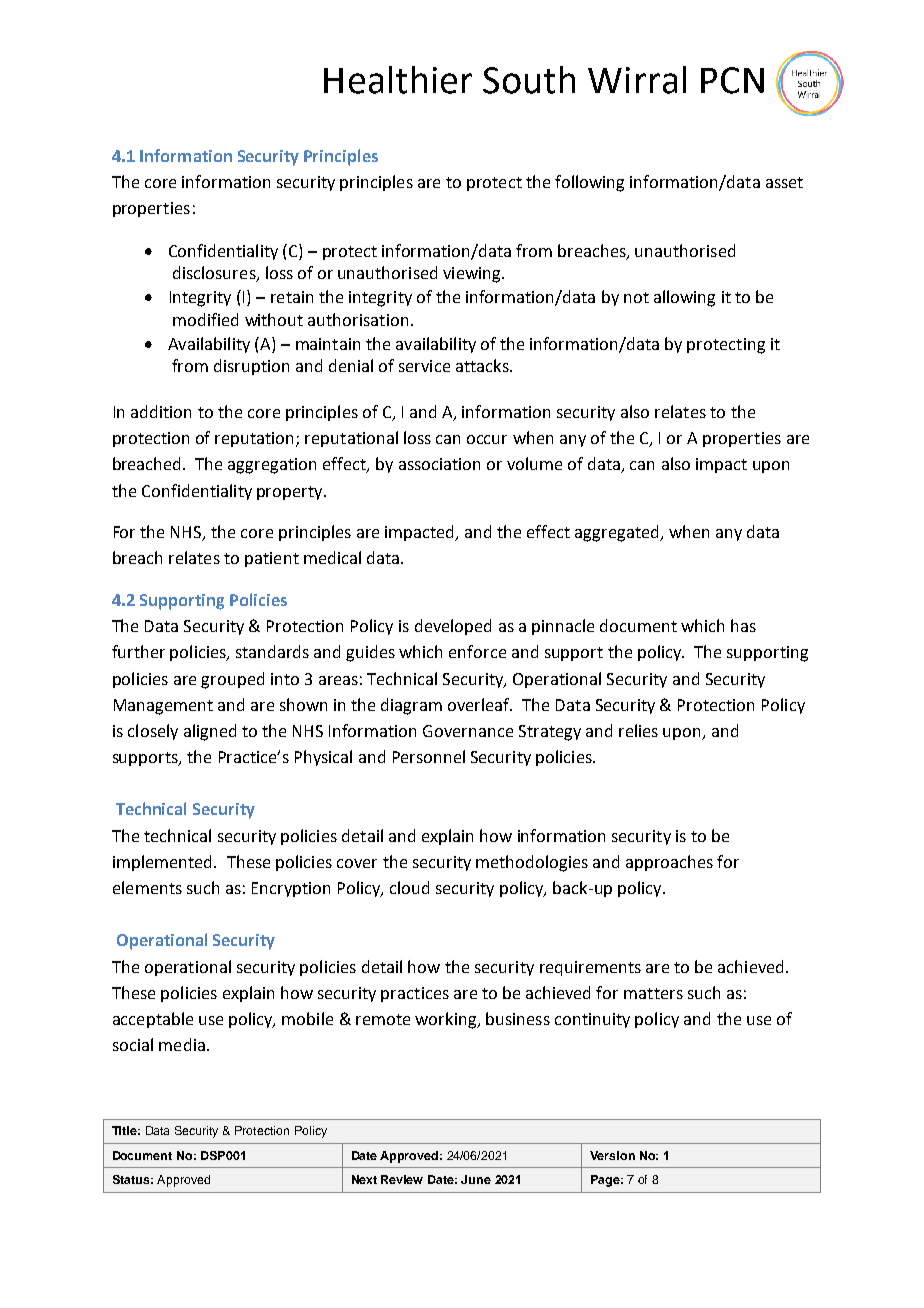  What do you see at coordinates (182, 1044) in the screenshot?
I see `media` at bounding box center [182, 1044].
